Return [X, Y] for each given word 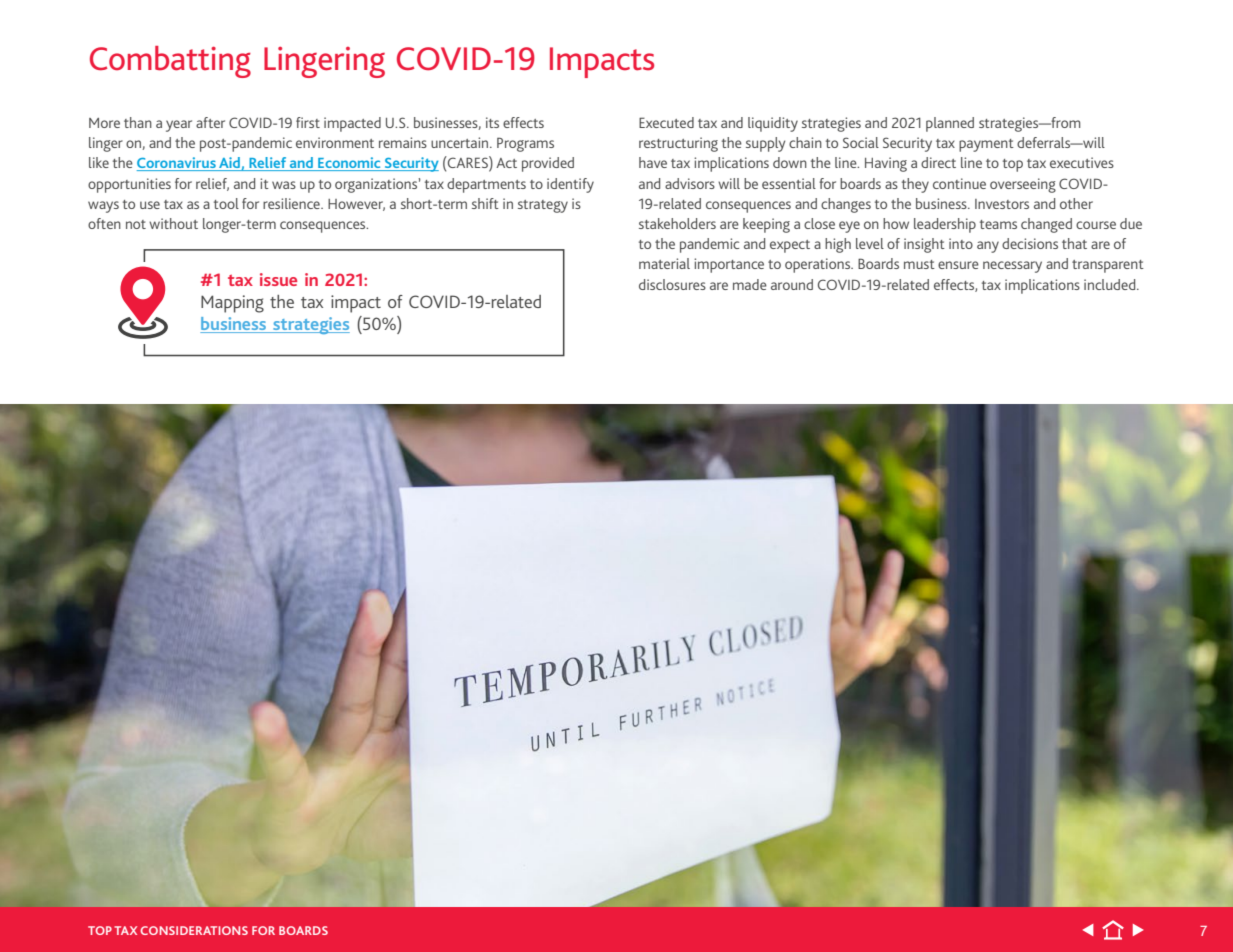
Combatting [170, 62]
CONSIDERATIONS [194, 930]
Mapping [232, 304]
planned [950, 124]
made [750, 284]
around [792, 284]
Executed [666, 122]
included [1111, 284]
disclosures [672, 284]
